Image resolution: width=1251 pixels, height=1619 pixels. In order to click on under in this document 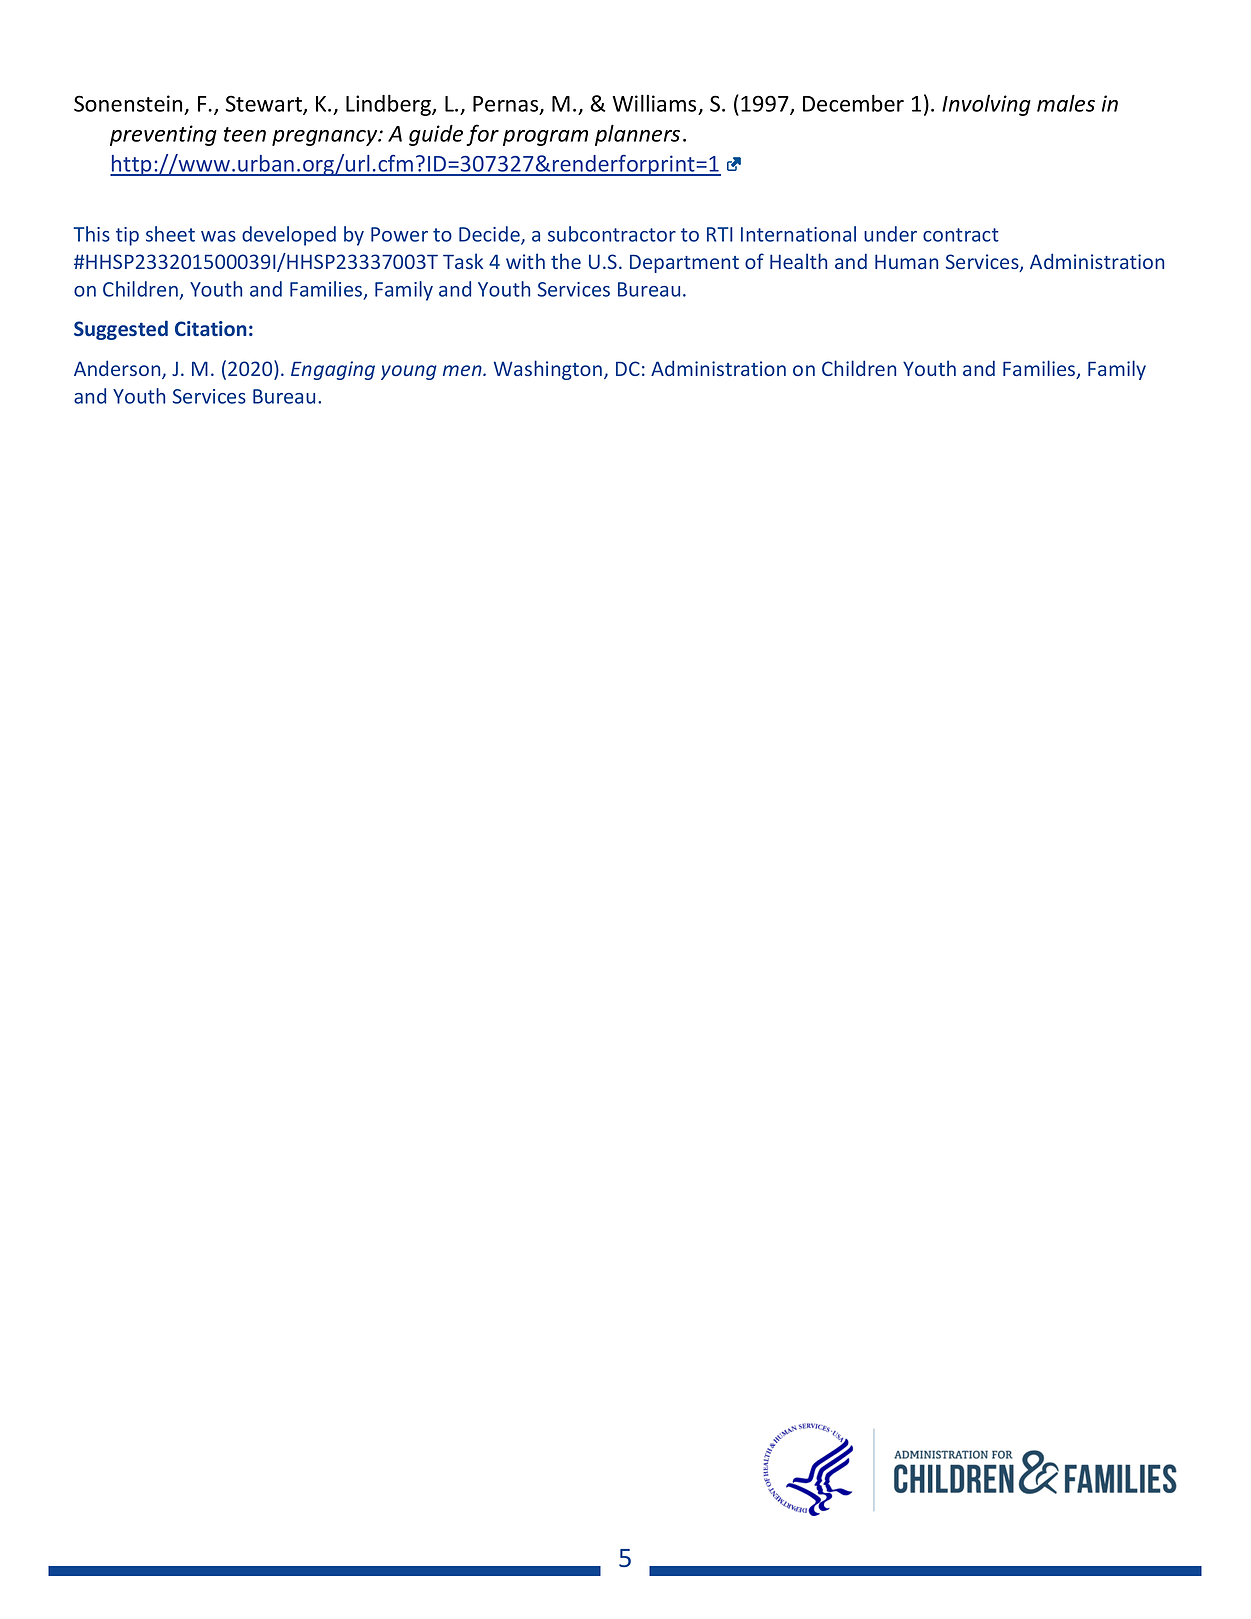, I will do `click(890, 234)`.
